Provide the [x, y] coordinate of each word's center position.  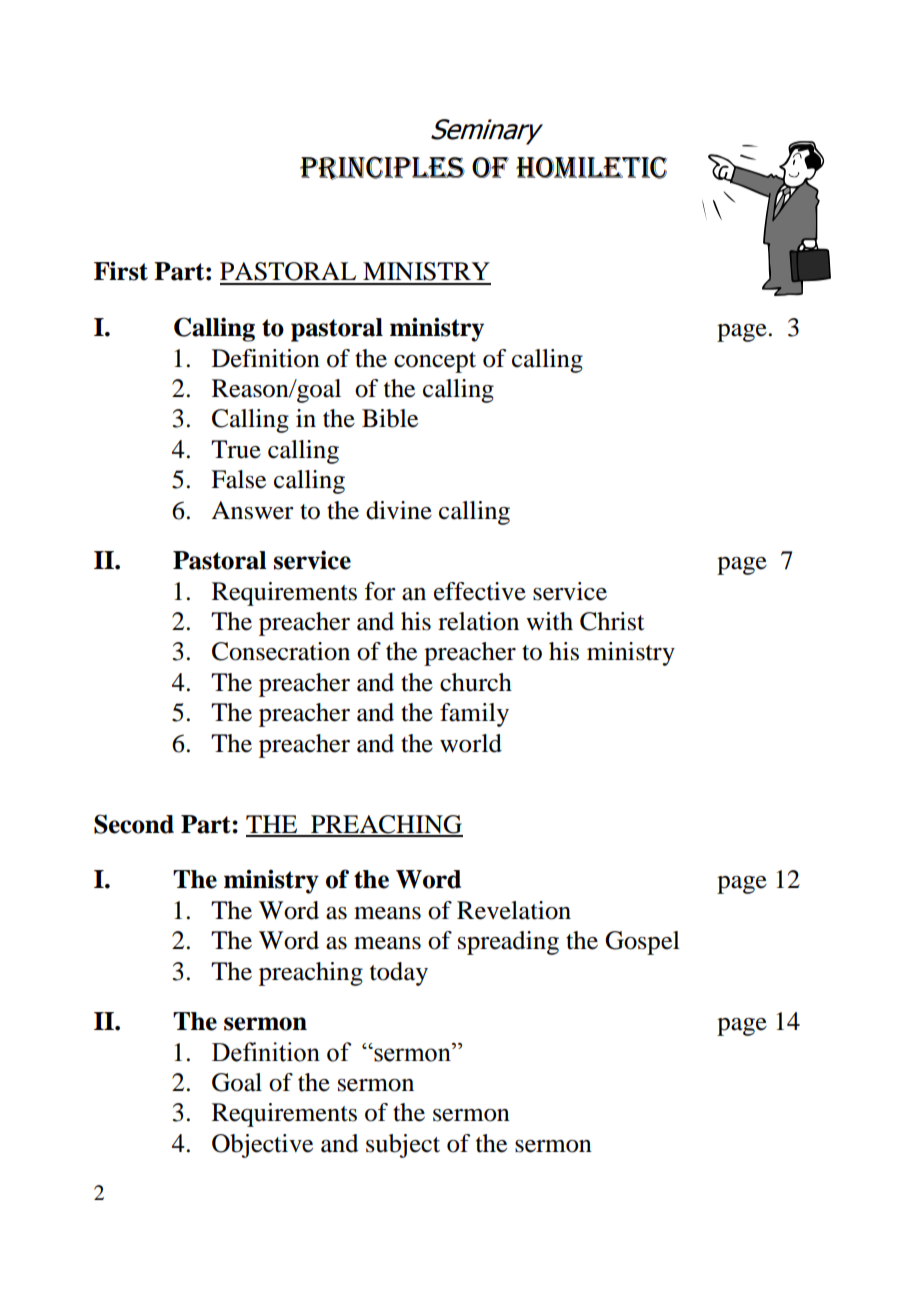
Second [134, 824]
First [121, 271]
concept [435, 362]
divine [399, 510]
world [471, 743]
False [238, 479]
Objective [262, 1146]
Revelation [514, 910]
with [549, 621]
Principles [382, 168]
